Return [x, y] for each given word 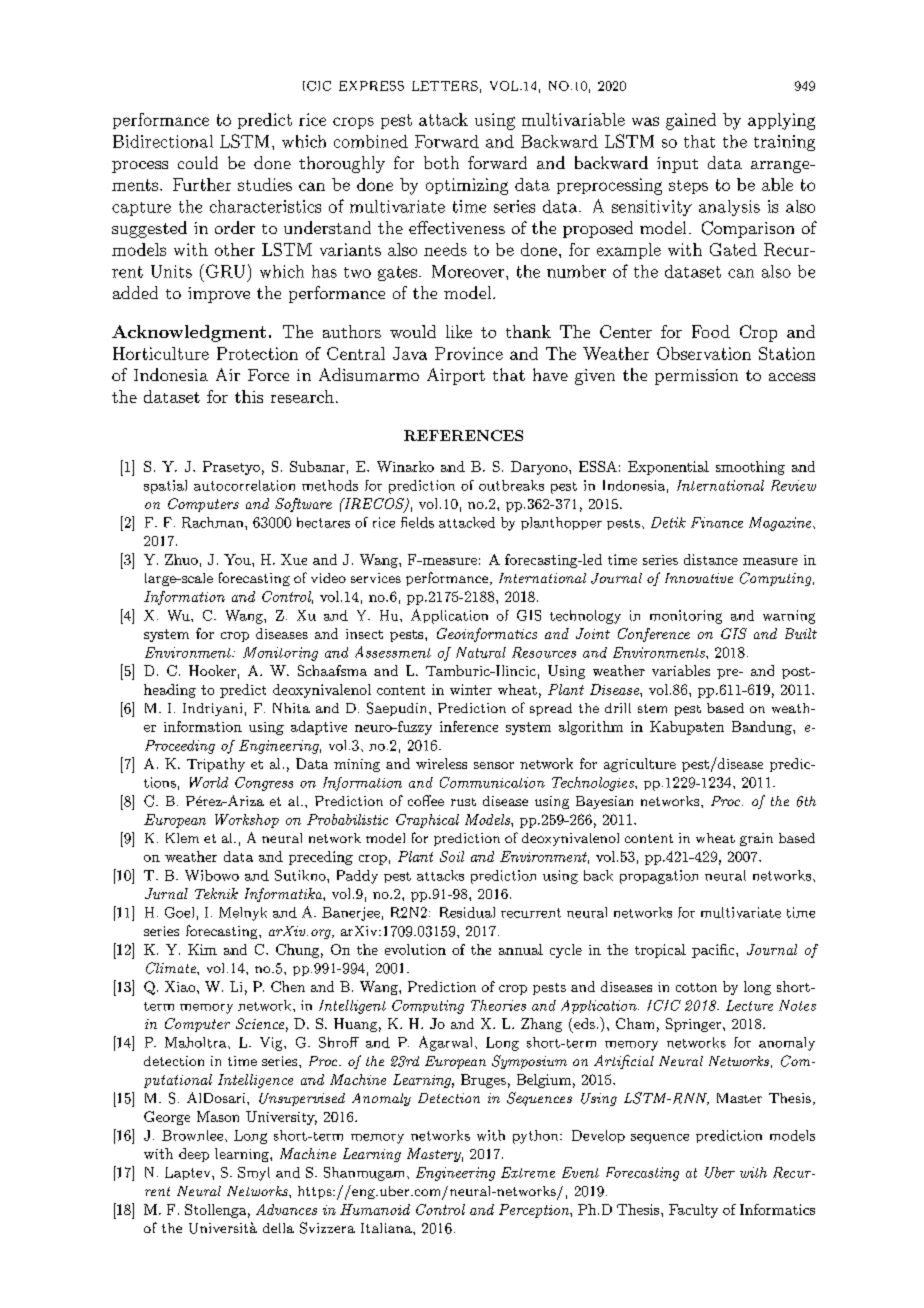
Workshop [247, 821]
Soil [452, 856]
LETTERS [445, 86]
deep [194, 1155]
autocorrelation [244, 485]
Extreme [528, 1172]
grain [756, 839]
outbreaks [511, 485]
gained [691, 121]
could [198, 162]
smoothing [750, 468]
